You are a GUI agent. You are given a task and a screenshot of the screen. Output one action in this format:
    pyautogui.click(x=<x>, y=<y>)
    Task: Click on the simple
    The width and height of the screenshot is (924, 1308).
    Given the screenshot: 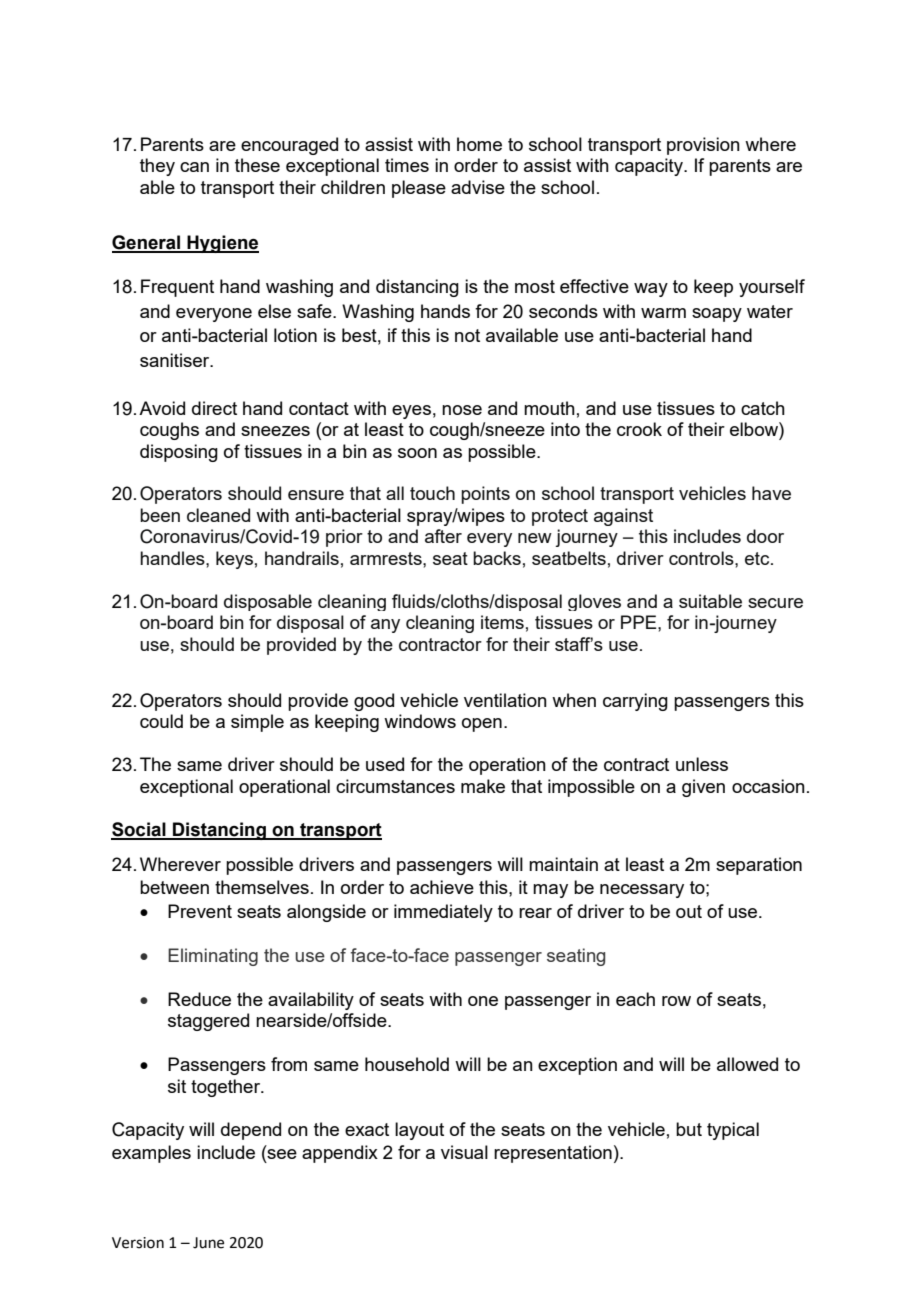 What is the action you would take?
    pyautogui.click(x=257, y=723)
